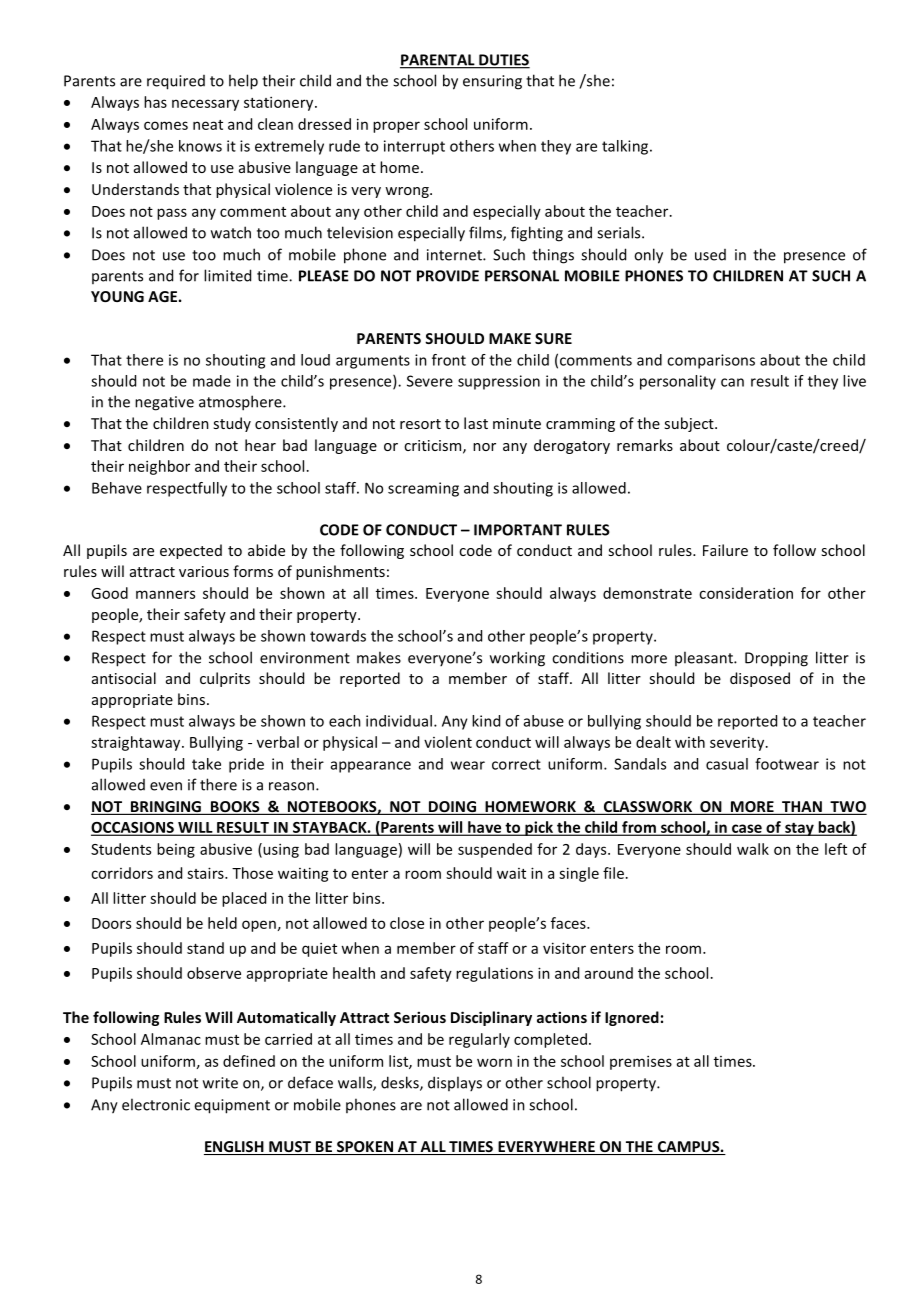 The height and width of the screenshot is (1308, 924). Describe the element at coordinates (455, 1083) in the screenshot. I see `displays` at that location.
